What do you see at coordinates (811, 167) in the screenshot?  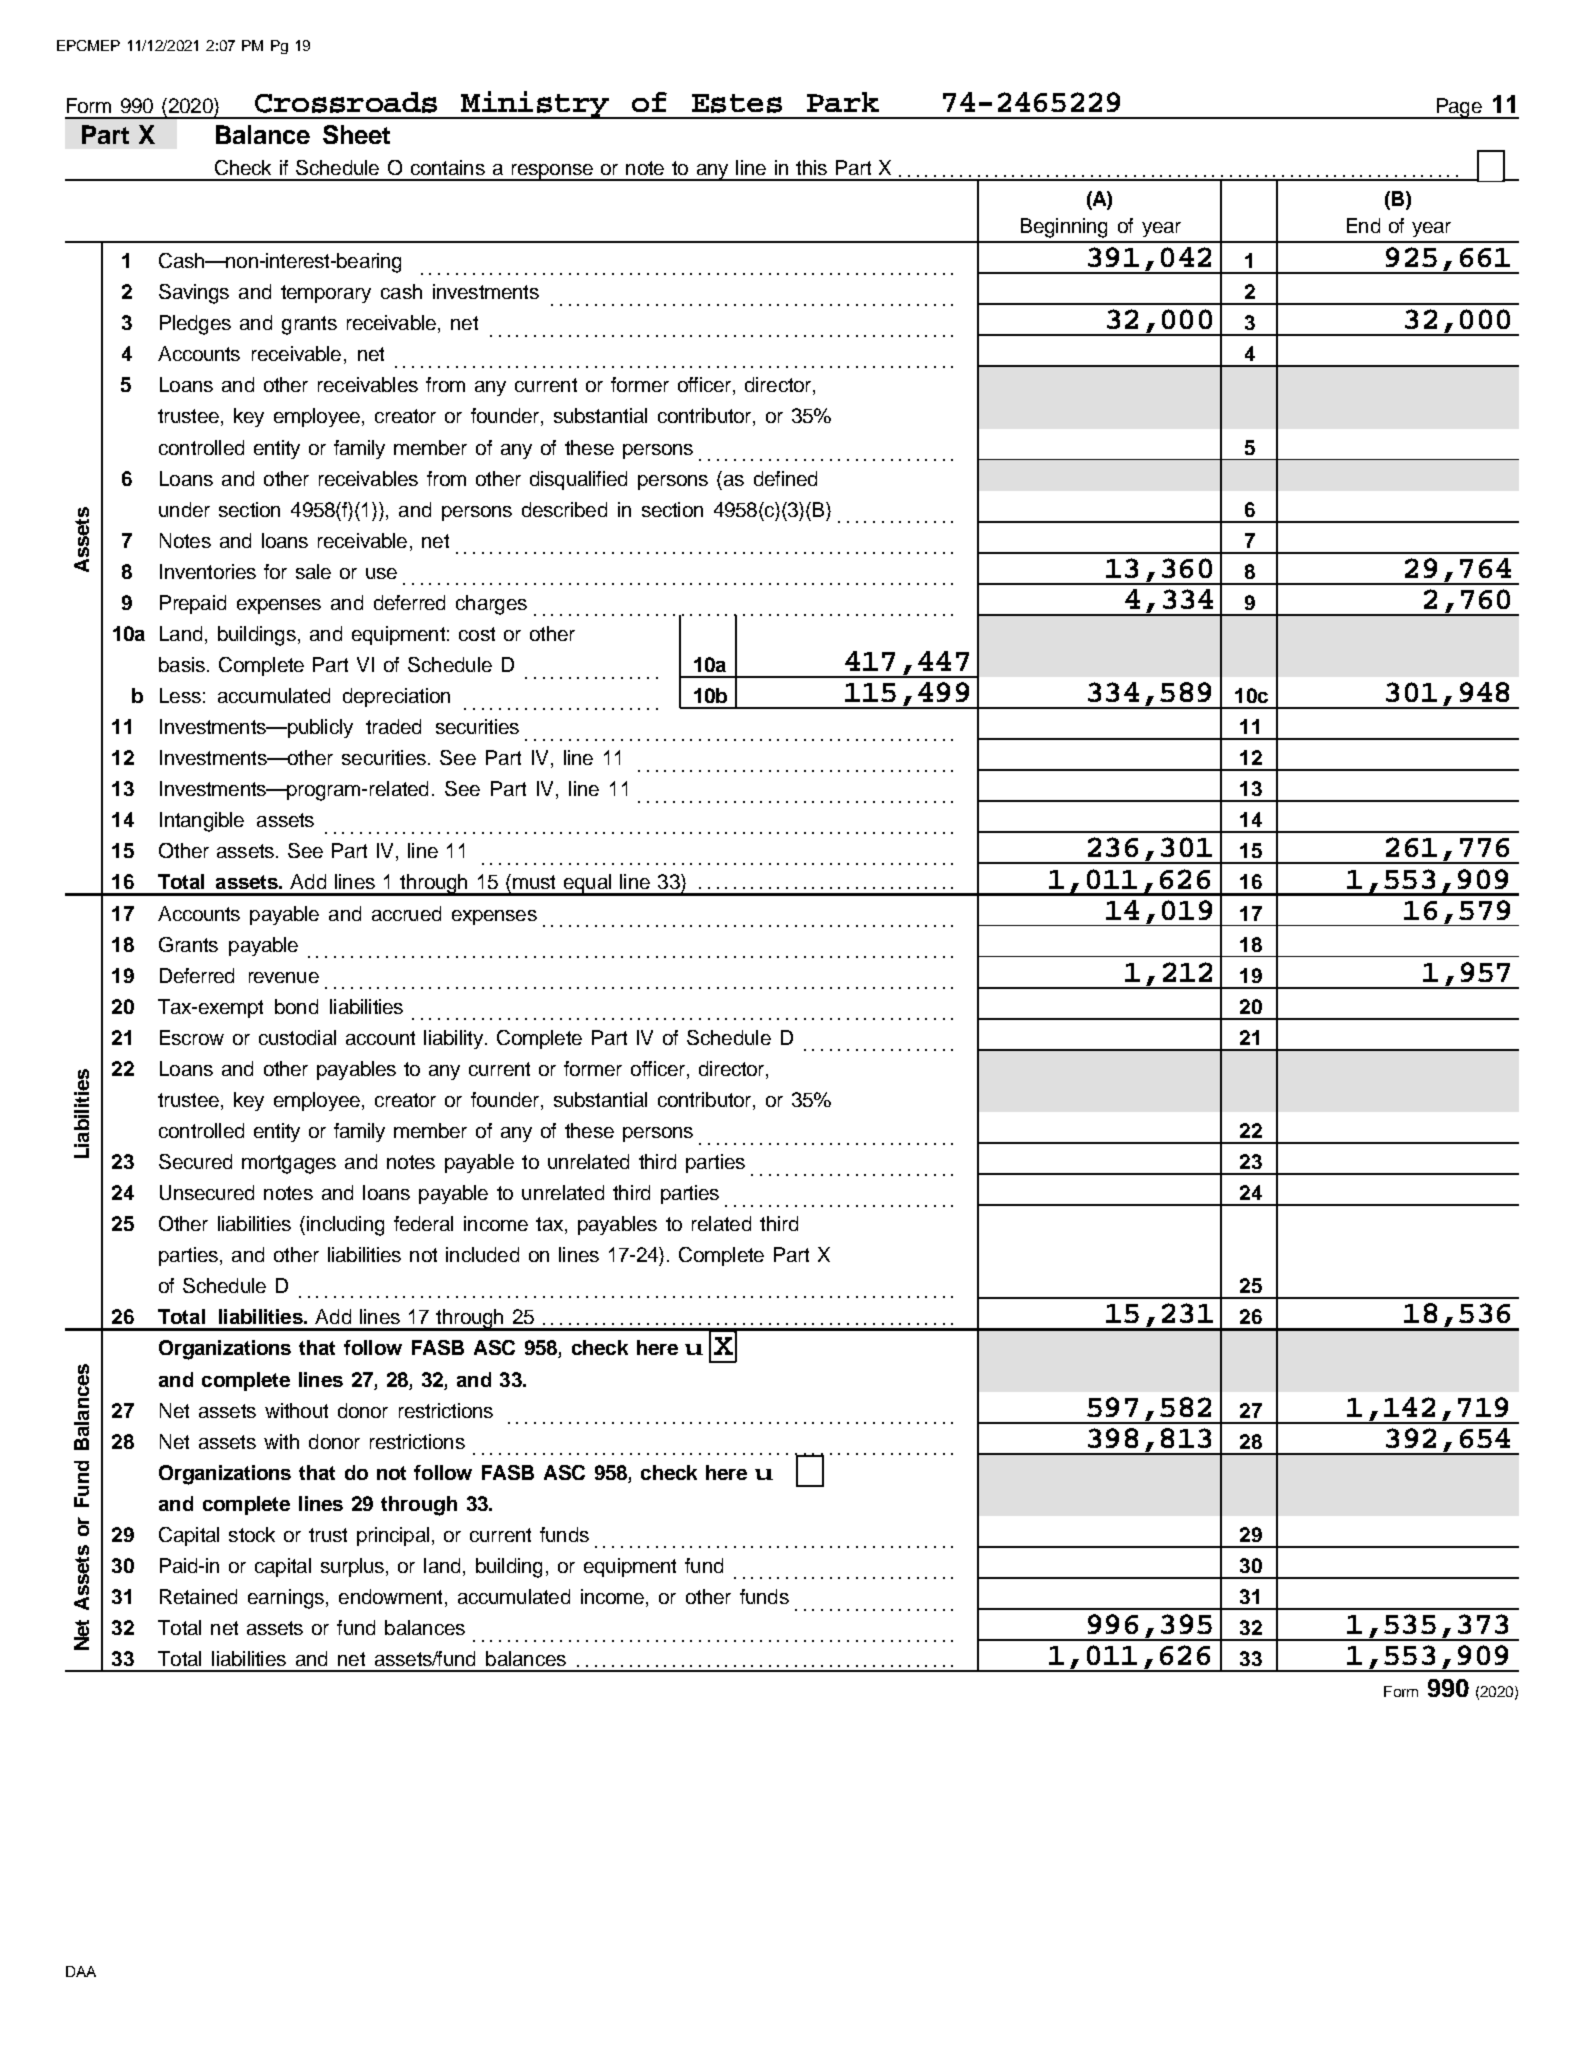 I see `this` at bounding box center [811, 167].
